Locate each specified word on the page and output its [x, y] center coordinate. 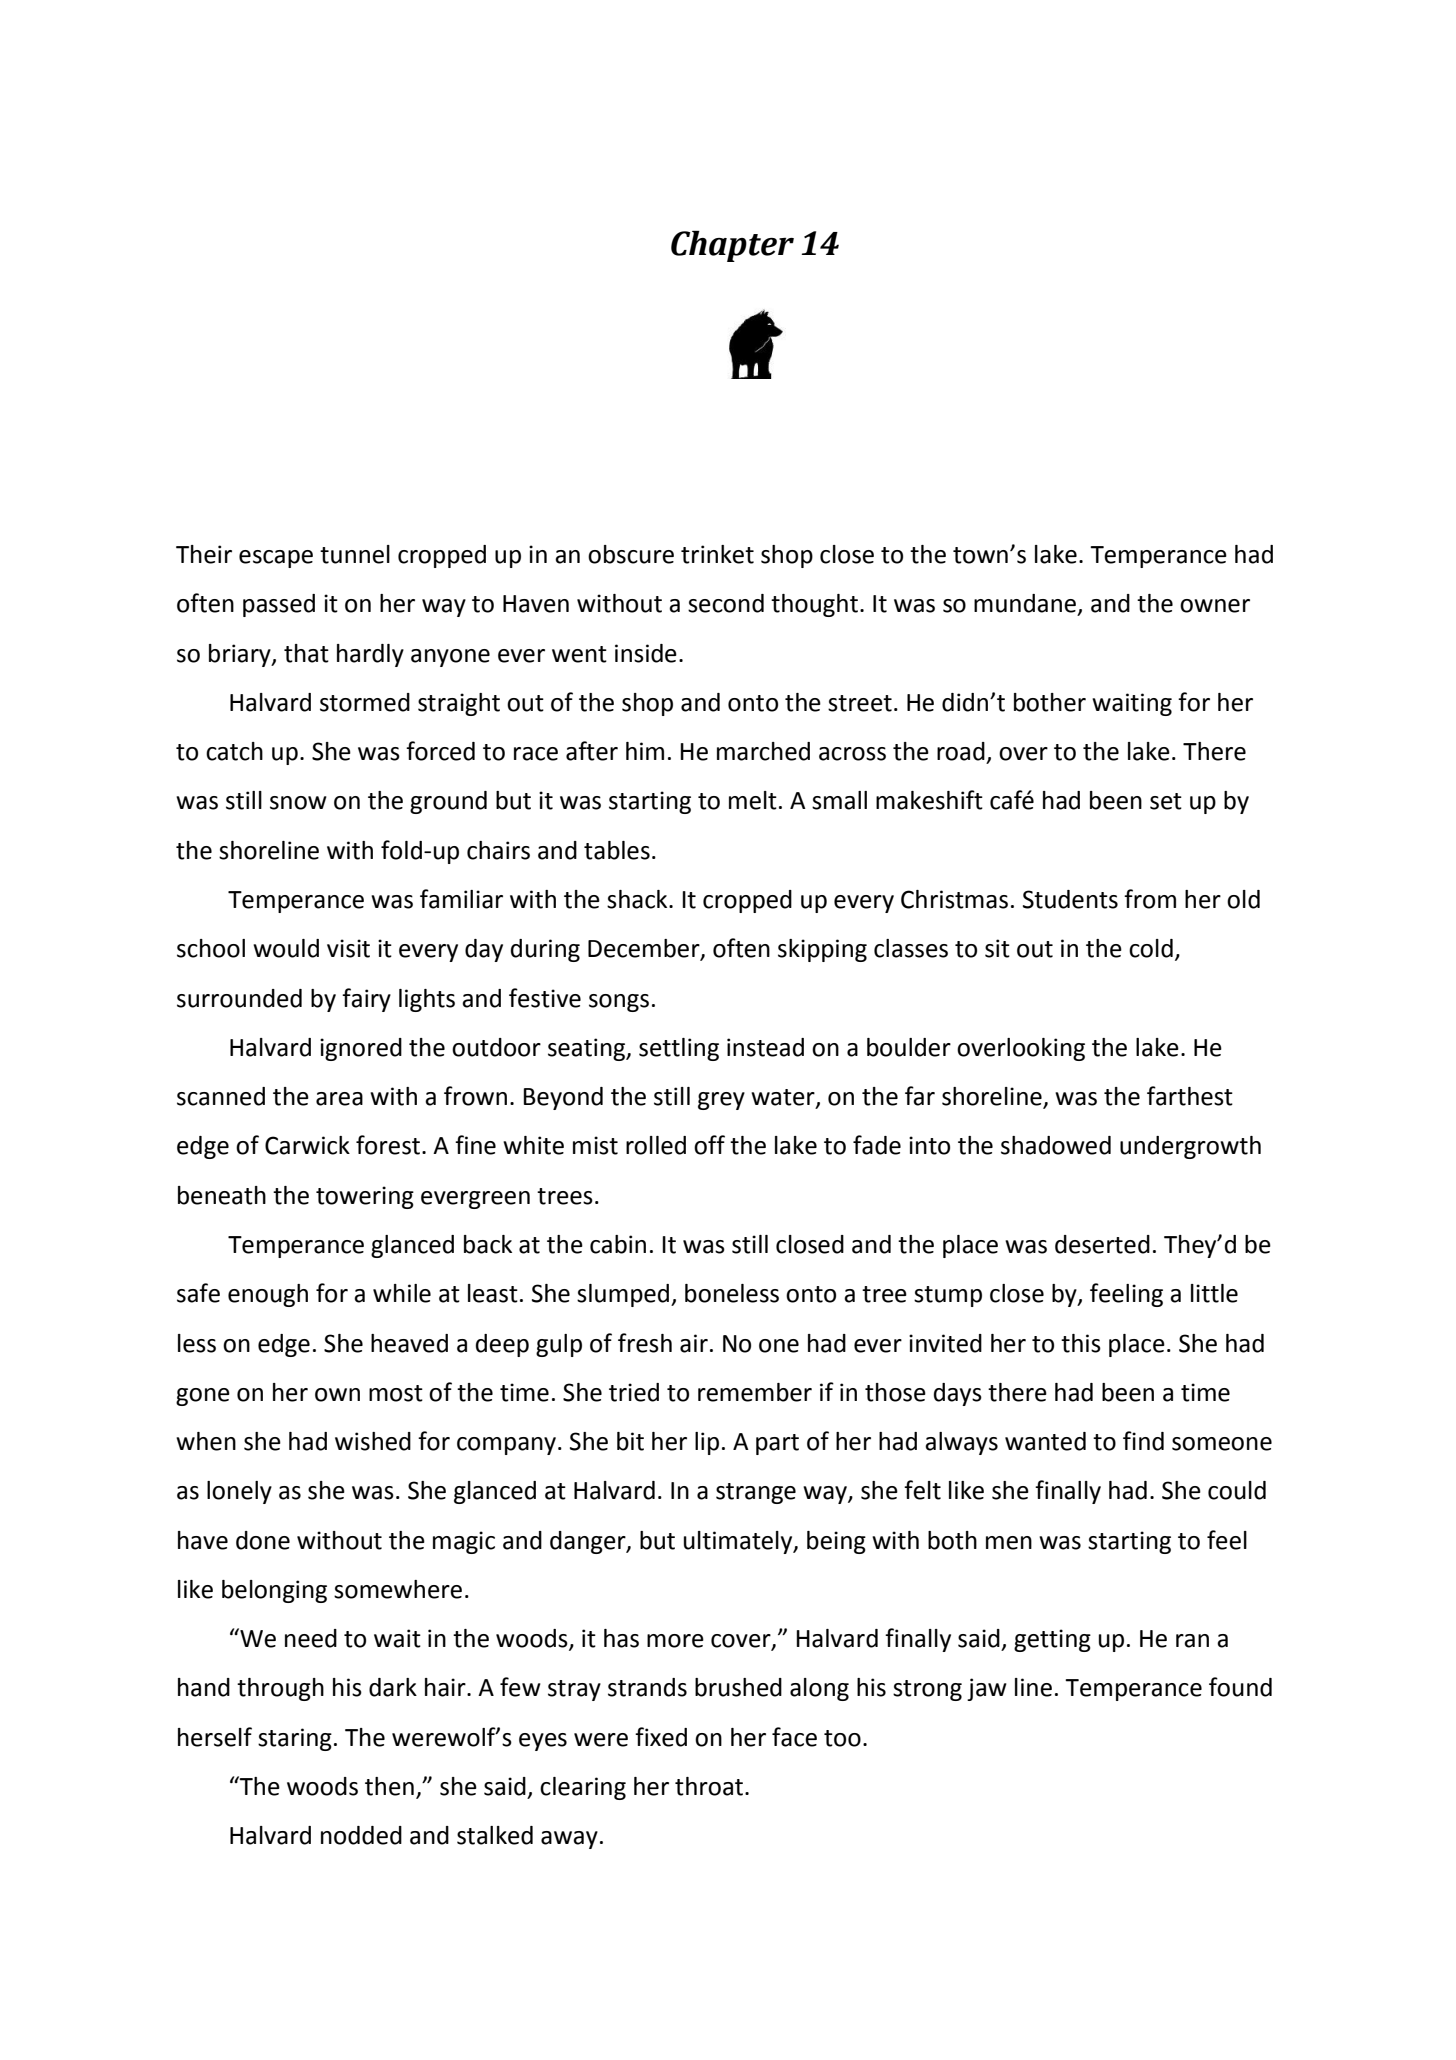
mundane [1025, 603]
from [1150, 899]
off [709, 1145]
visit [348, 948]
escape [276, 559]
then [389, 1786]
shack [638, 899]
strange [756, 1493]
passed [279, 605]
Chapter [732, 246]
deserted [1102, 1244]
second [726, 603]
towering [365, 1197]
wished [373, 1441]
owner [1215, 606]
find [1143, 1441]
